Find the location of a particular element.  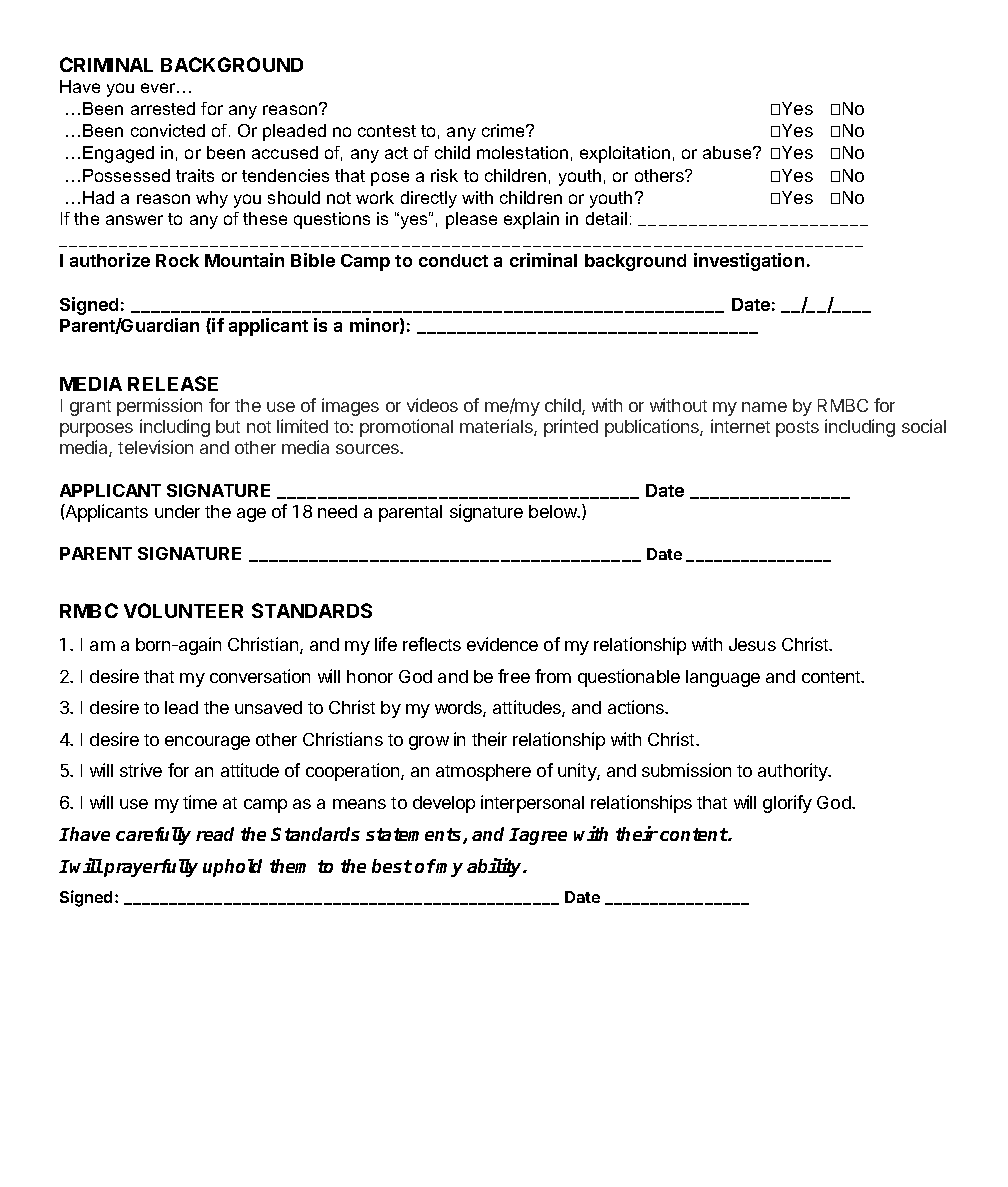

conversation is located at coordinates (260, 676).
